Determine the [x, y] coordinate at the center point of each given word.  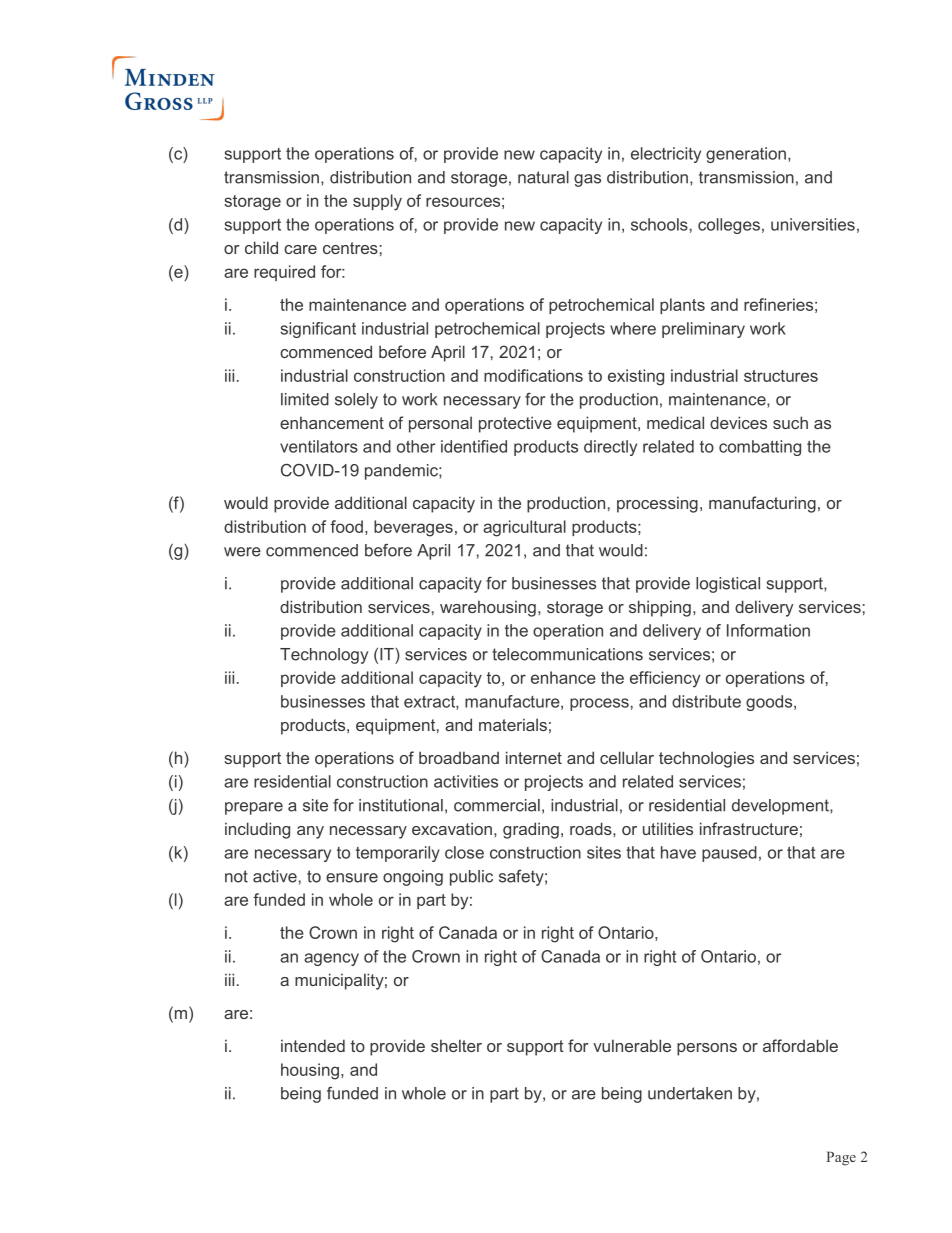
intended [313, 1045]
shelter [456, 1045]
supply [377, 202]
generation [746, 155]
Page [841, 1158]
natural [543, 177]
